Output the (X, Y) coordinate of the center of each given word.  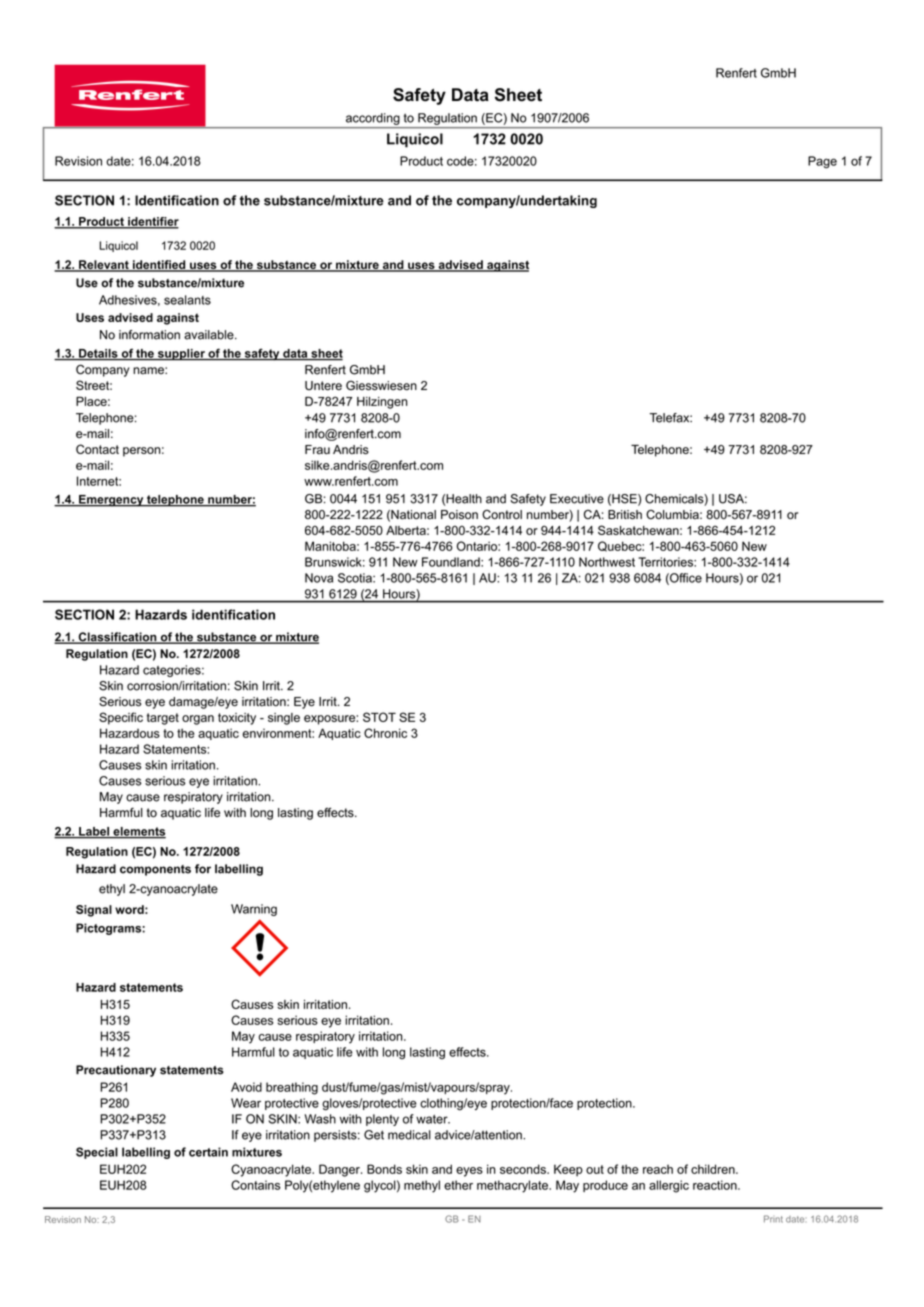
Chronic (385, 733)
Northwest (607, 562)
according (373, 119)
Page (822, 162)
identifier (152, 222)
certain (208, 1152)
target (163, 719)
